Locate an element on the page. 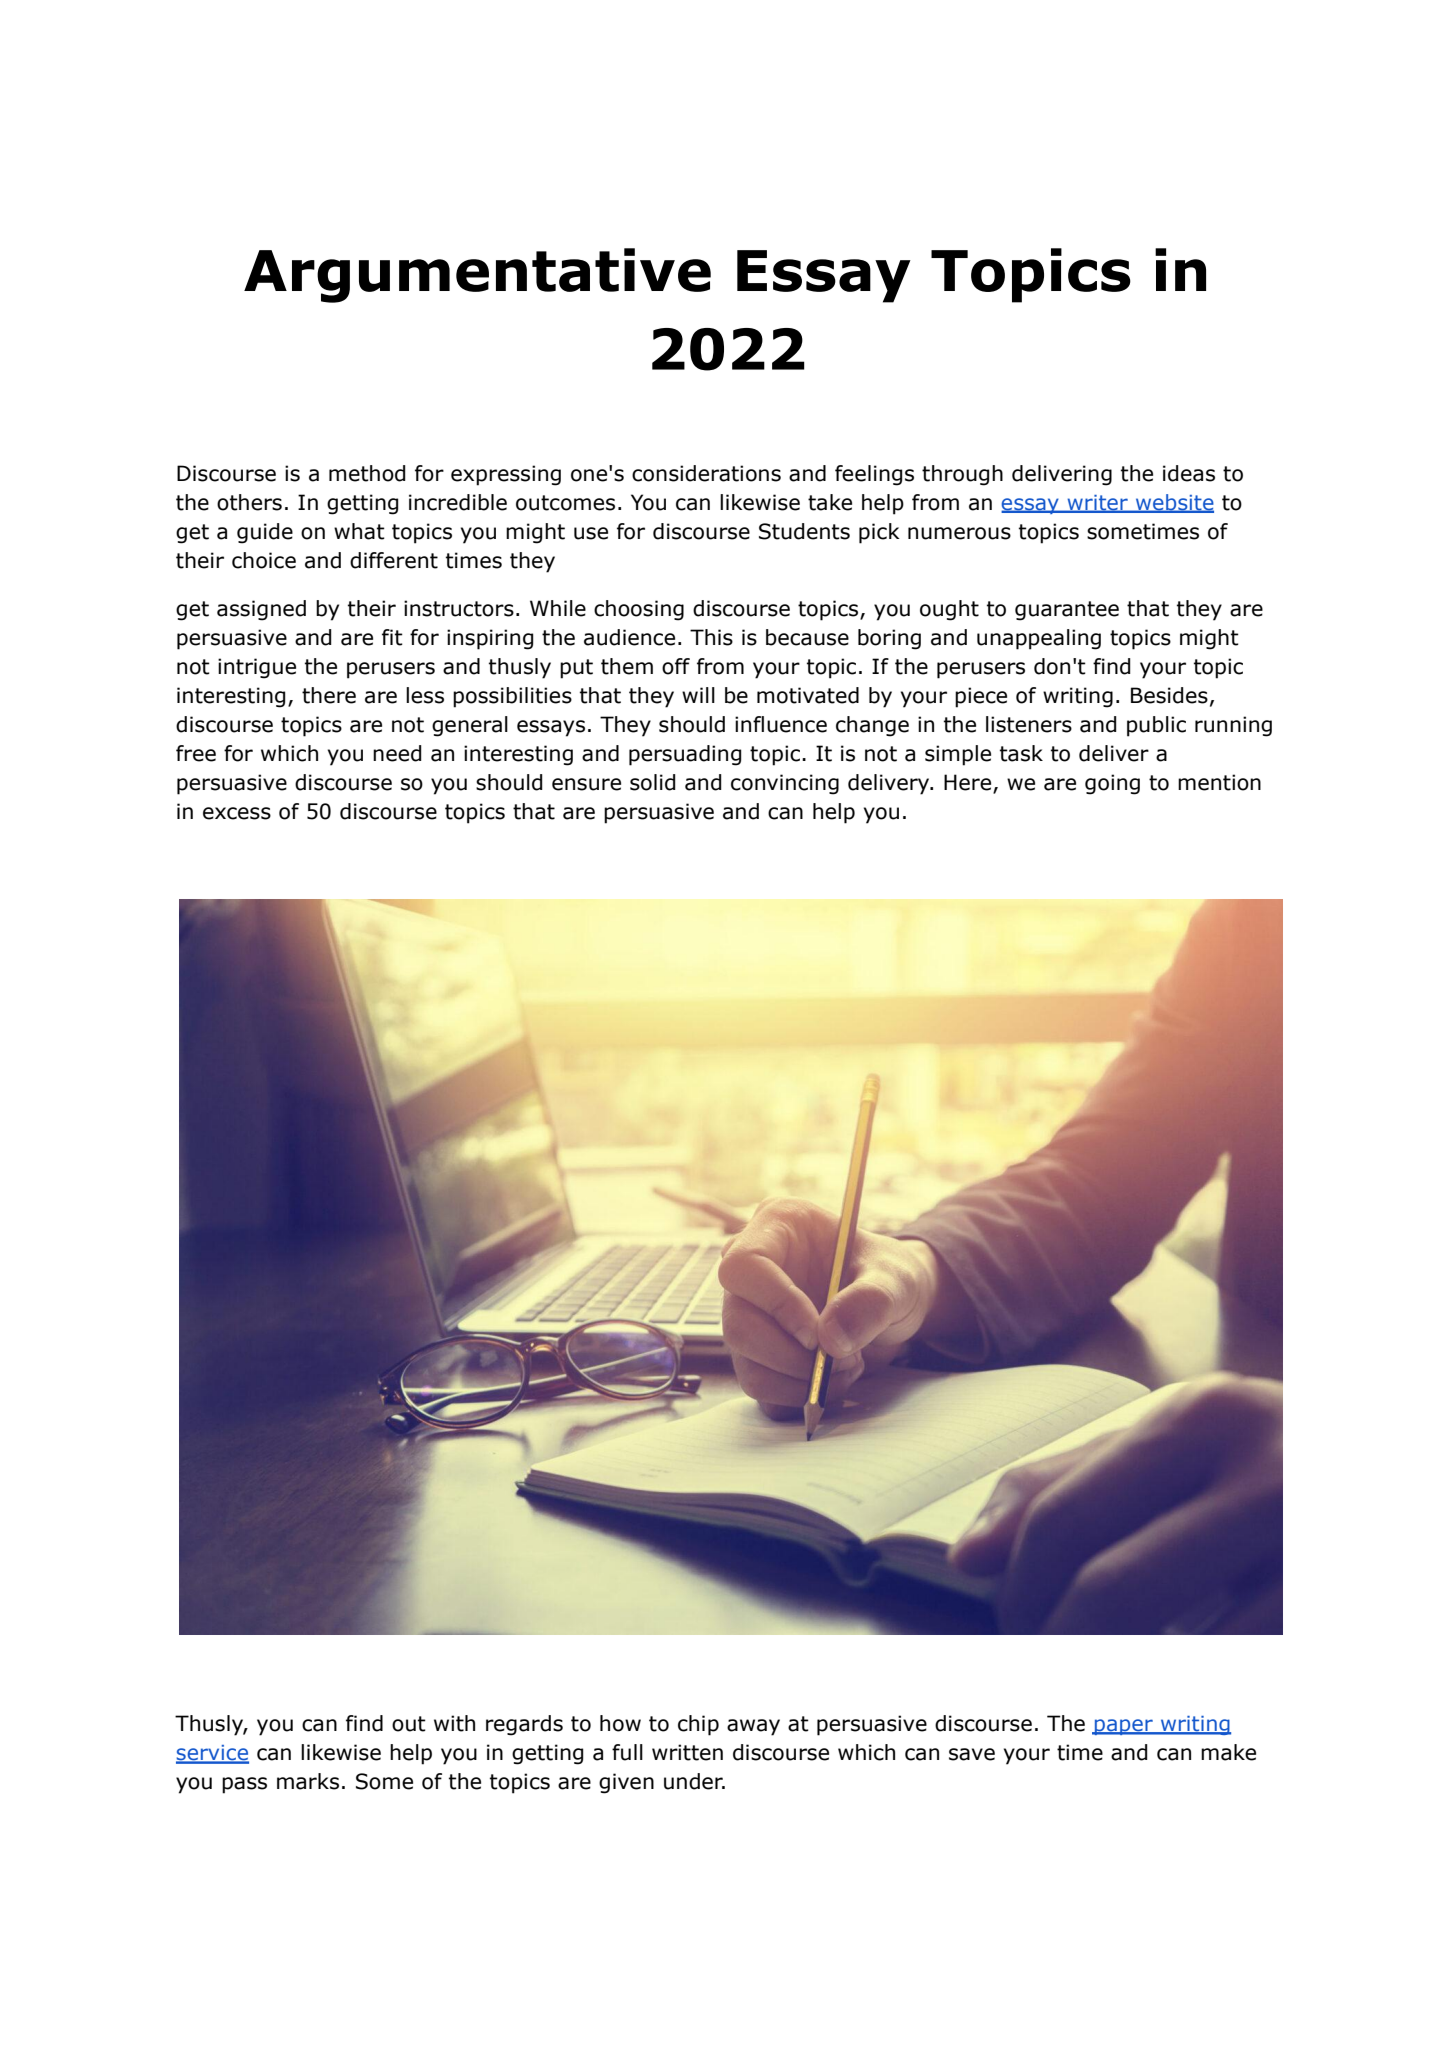  assigned is located at coordinates (261, 610).
